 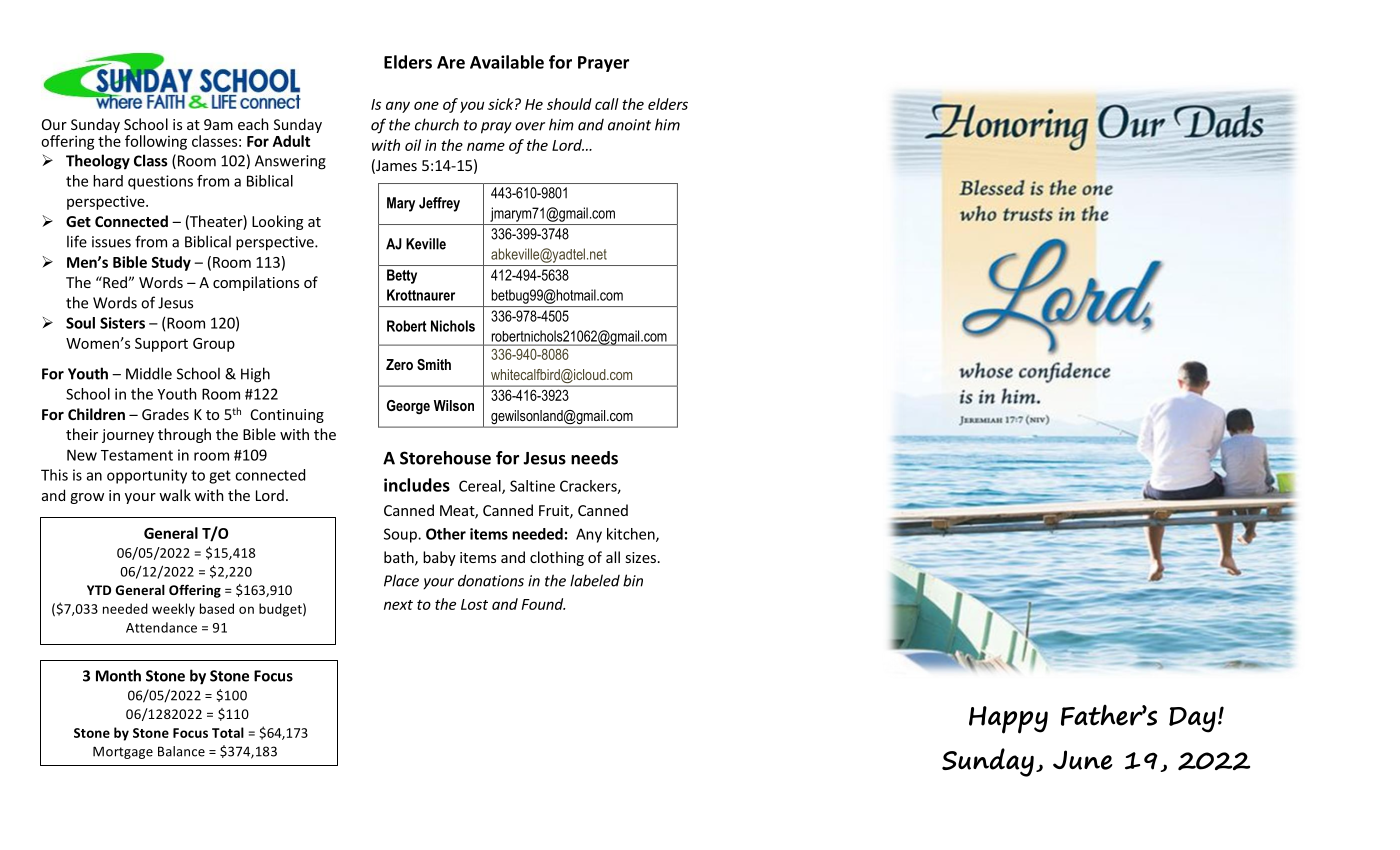 I want to click on anoint, so click(x=629, y=125).
